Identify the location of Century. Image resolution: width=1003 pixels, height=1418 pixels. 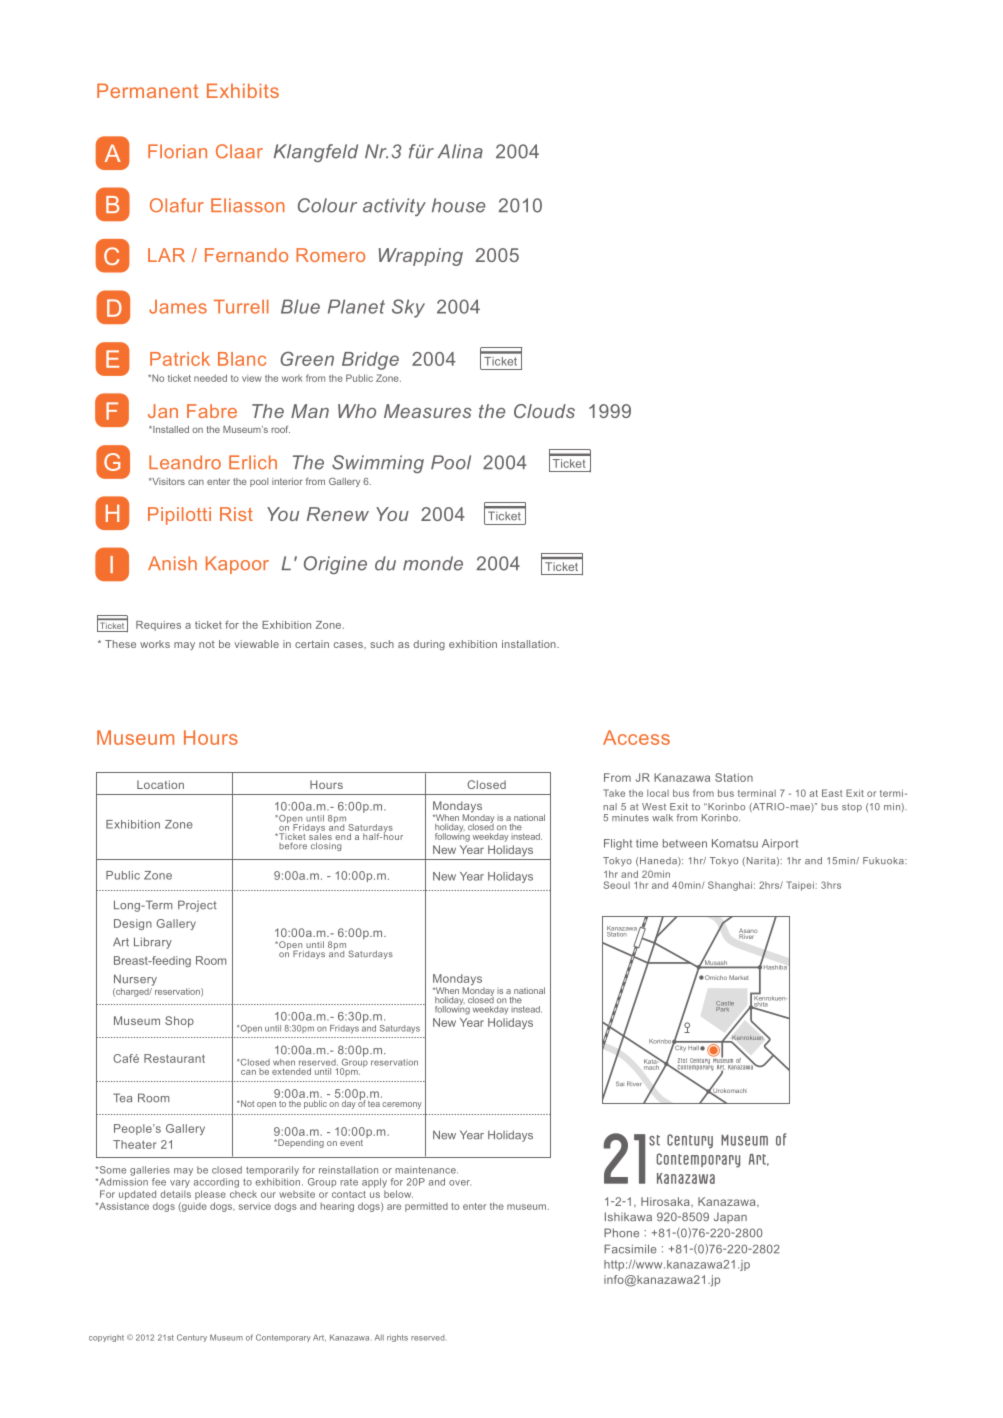
(192, 1338).
